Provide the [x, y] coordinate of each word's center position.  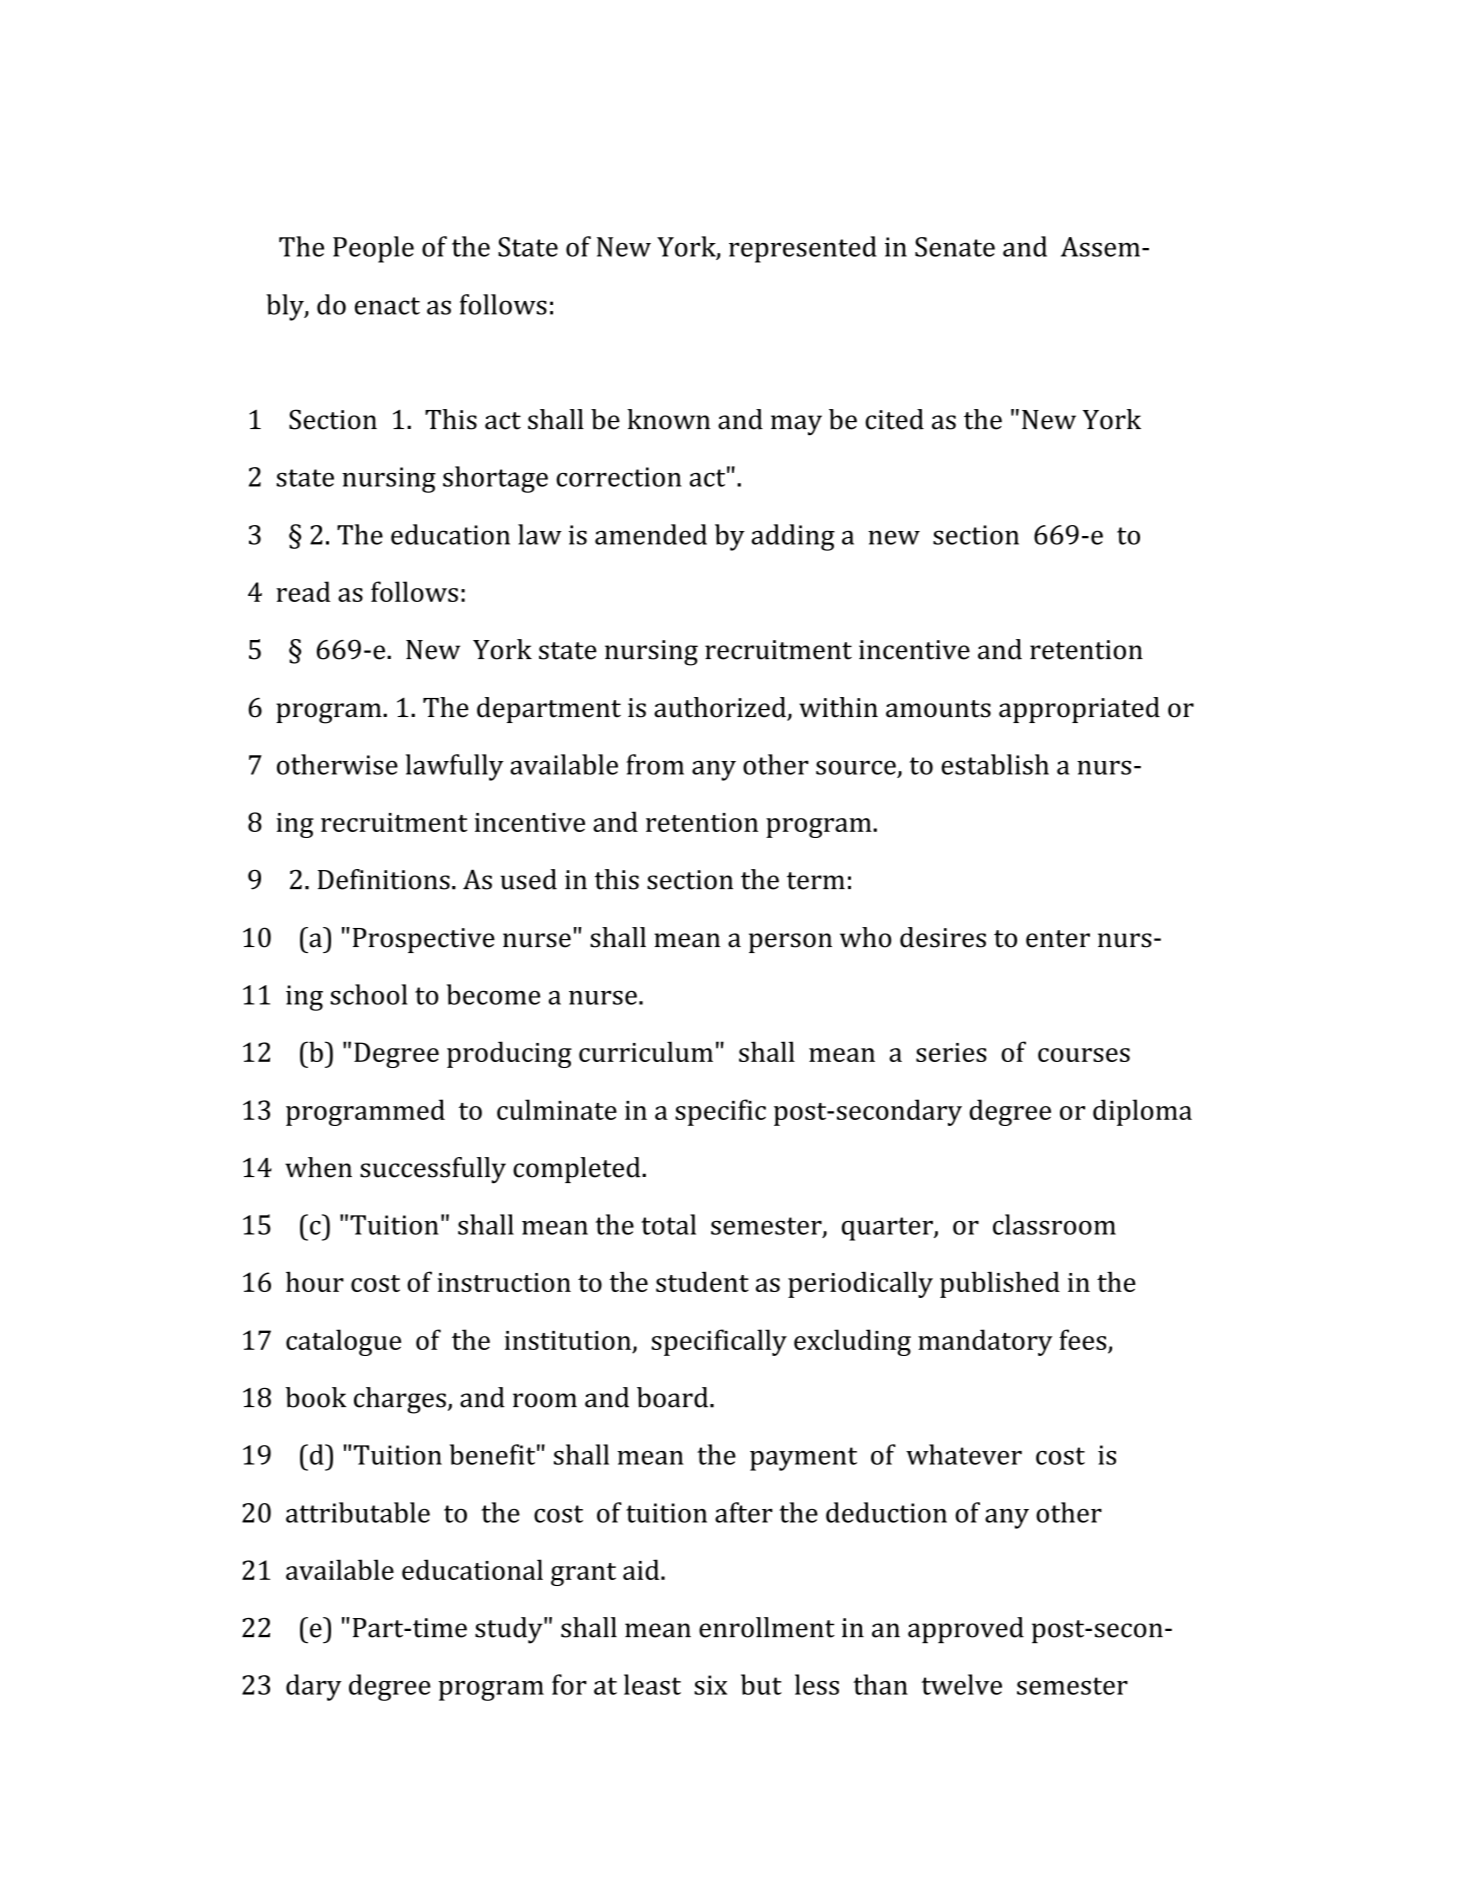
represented [803, 249]
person [790, 943]
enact [387, 306]
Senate [955, 247]
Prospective [424, 940]
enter [1058, 939]
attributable [358, 1512]
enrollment [767, 1627]
